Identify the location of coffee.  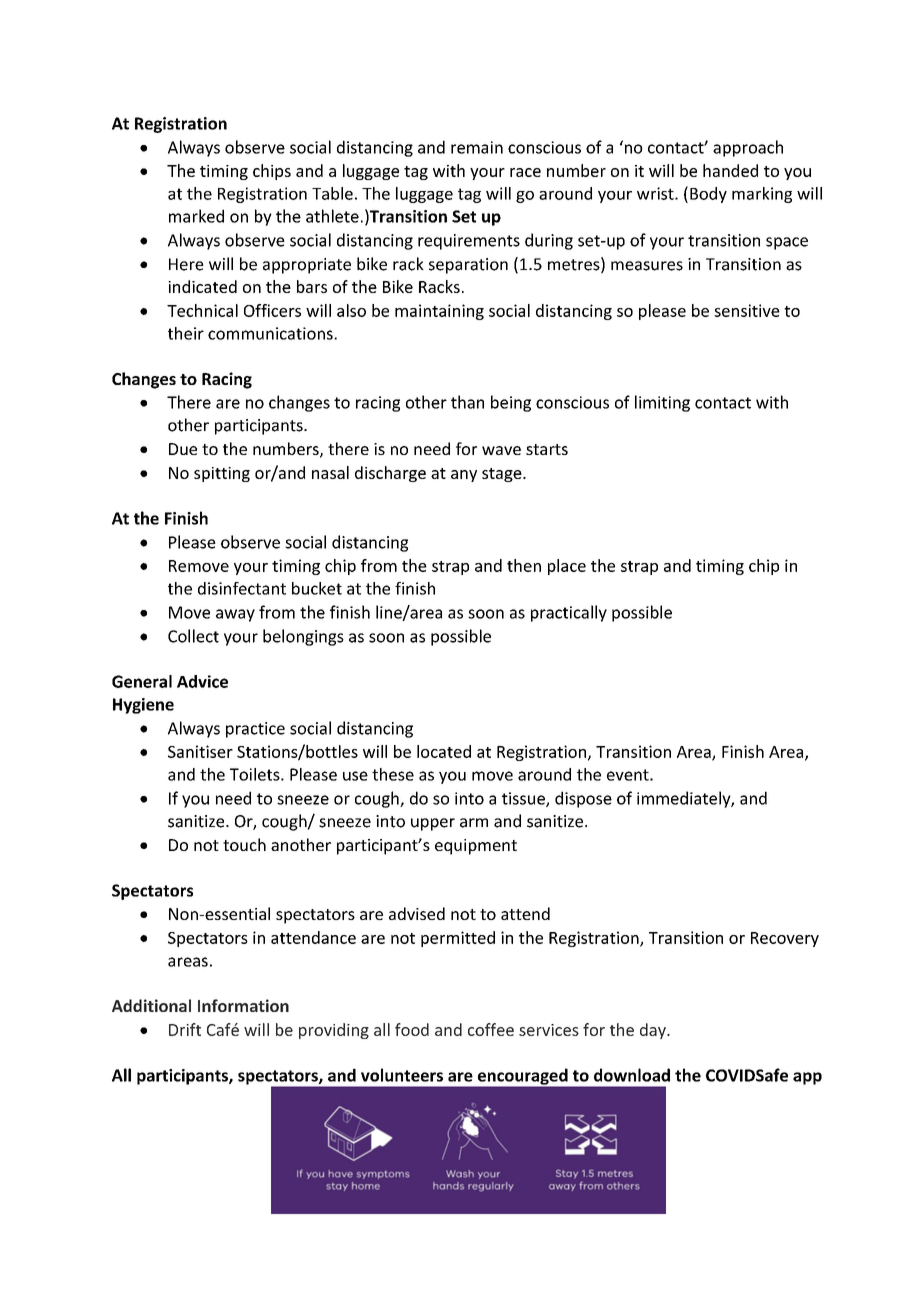
(491, 1029).
